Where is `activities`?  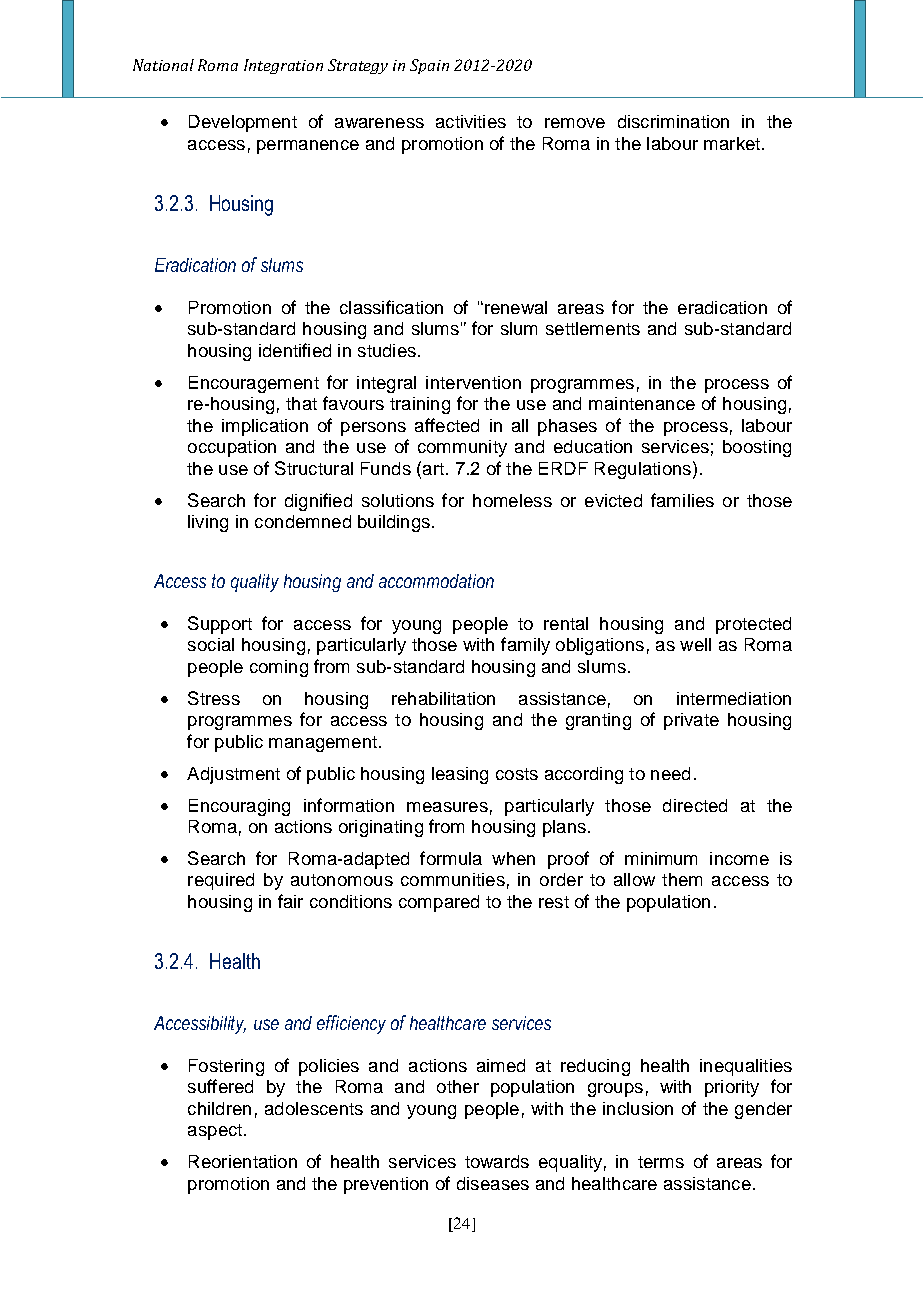 activities is located at coordinates (471, 121).
